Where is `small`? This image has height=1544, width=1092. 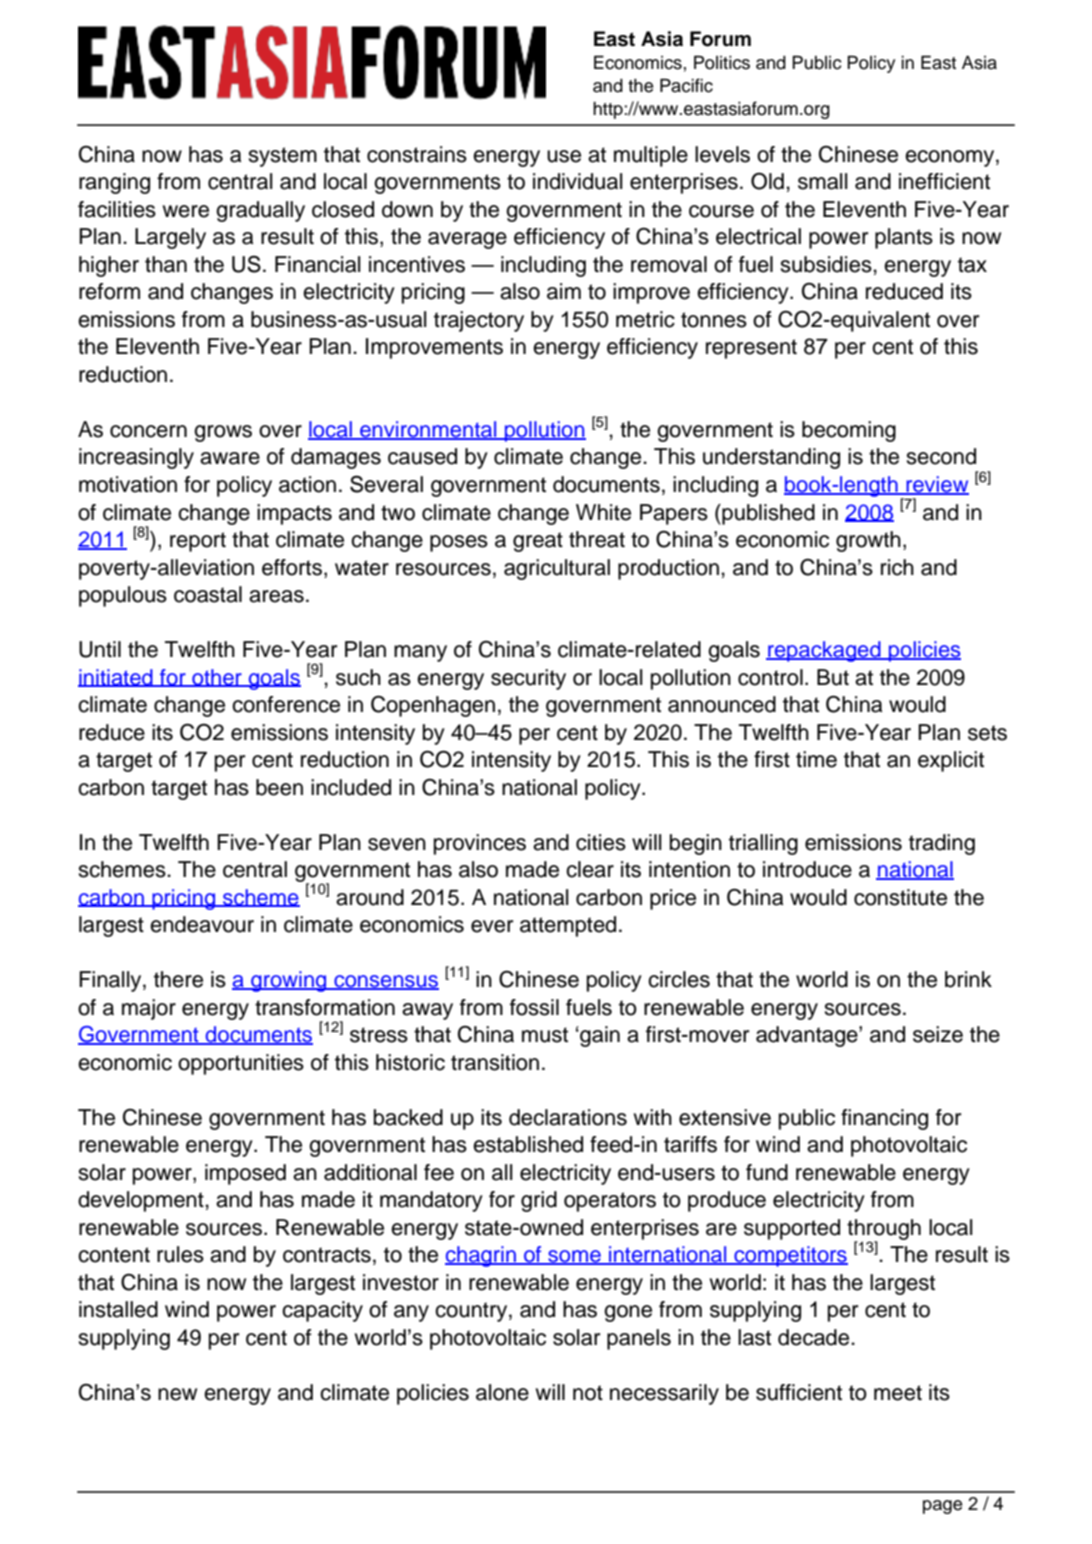
small is located at coordinates (823, 181).
